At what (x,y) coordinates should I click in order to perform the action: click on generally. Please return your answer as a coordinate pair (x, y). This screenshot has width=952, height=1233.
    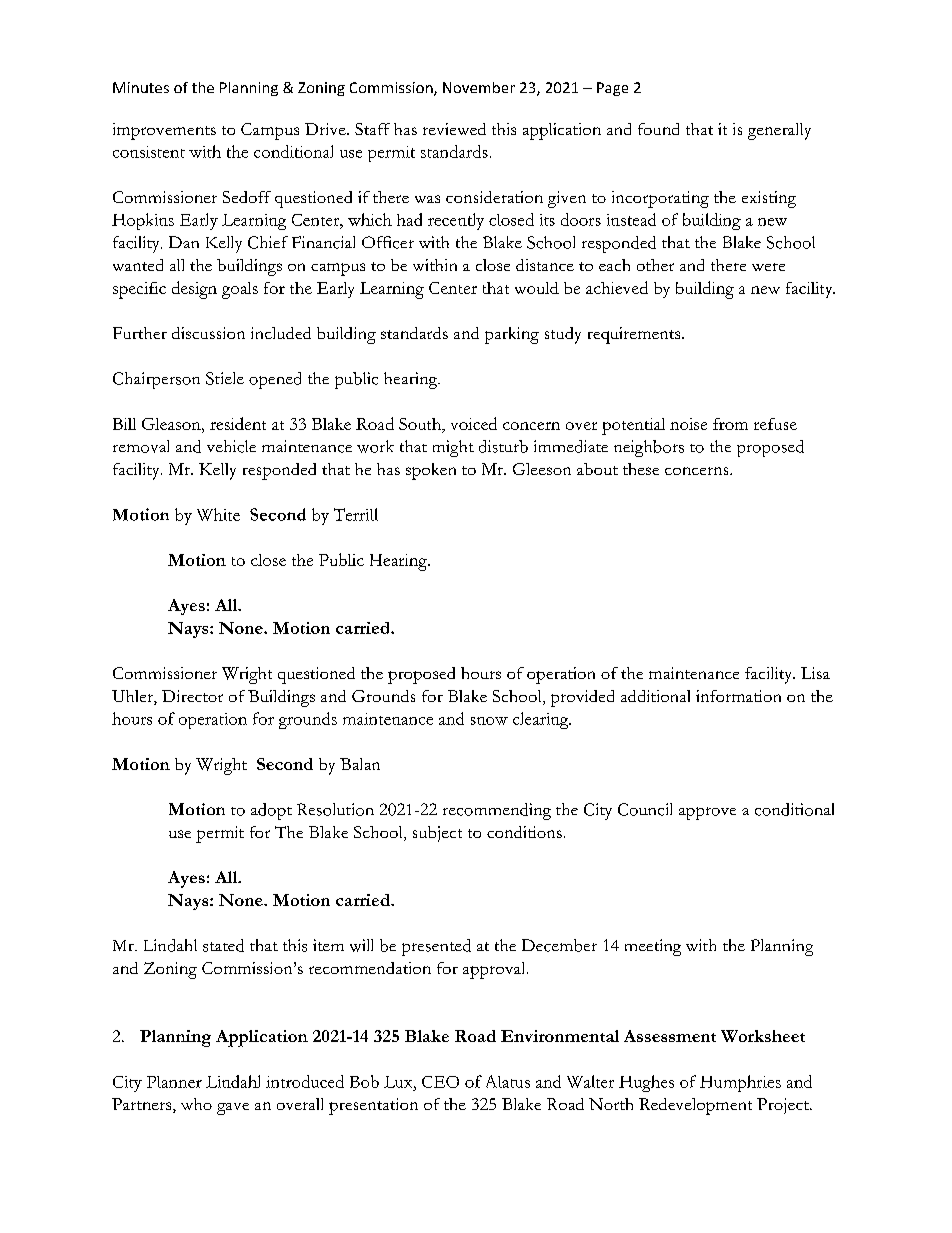
    Looking at the image, I should click on (779, 131).
